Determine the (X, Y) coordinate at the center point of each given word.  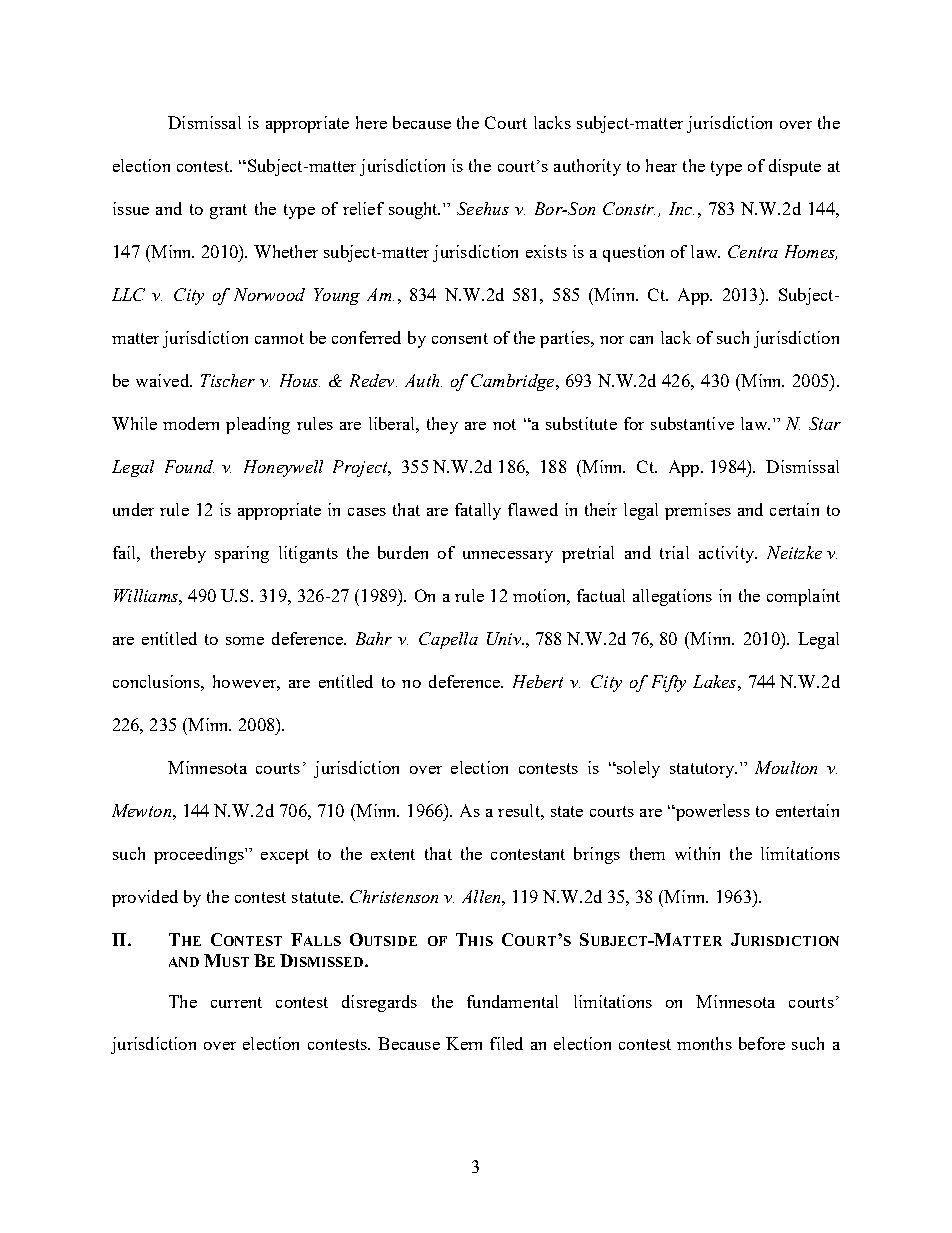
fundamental (512, 1001)
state (567, 811)
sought (414, 210)
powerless (711, 812)
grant (228, 211)
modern (191, 423)
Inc (681, 208)
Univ (505, 638)
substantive (692, 423)
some (245, 641)
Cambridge (514, 382)
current (236, 1002)
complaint (803, 597)
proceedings (200, 855)
